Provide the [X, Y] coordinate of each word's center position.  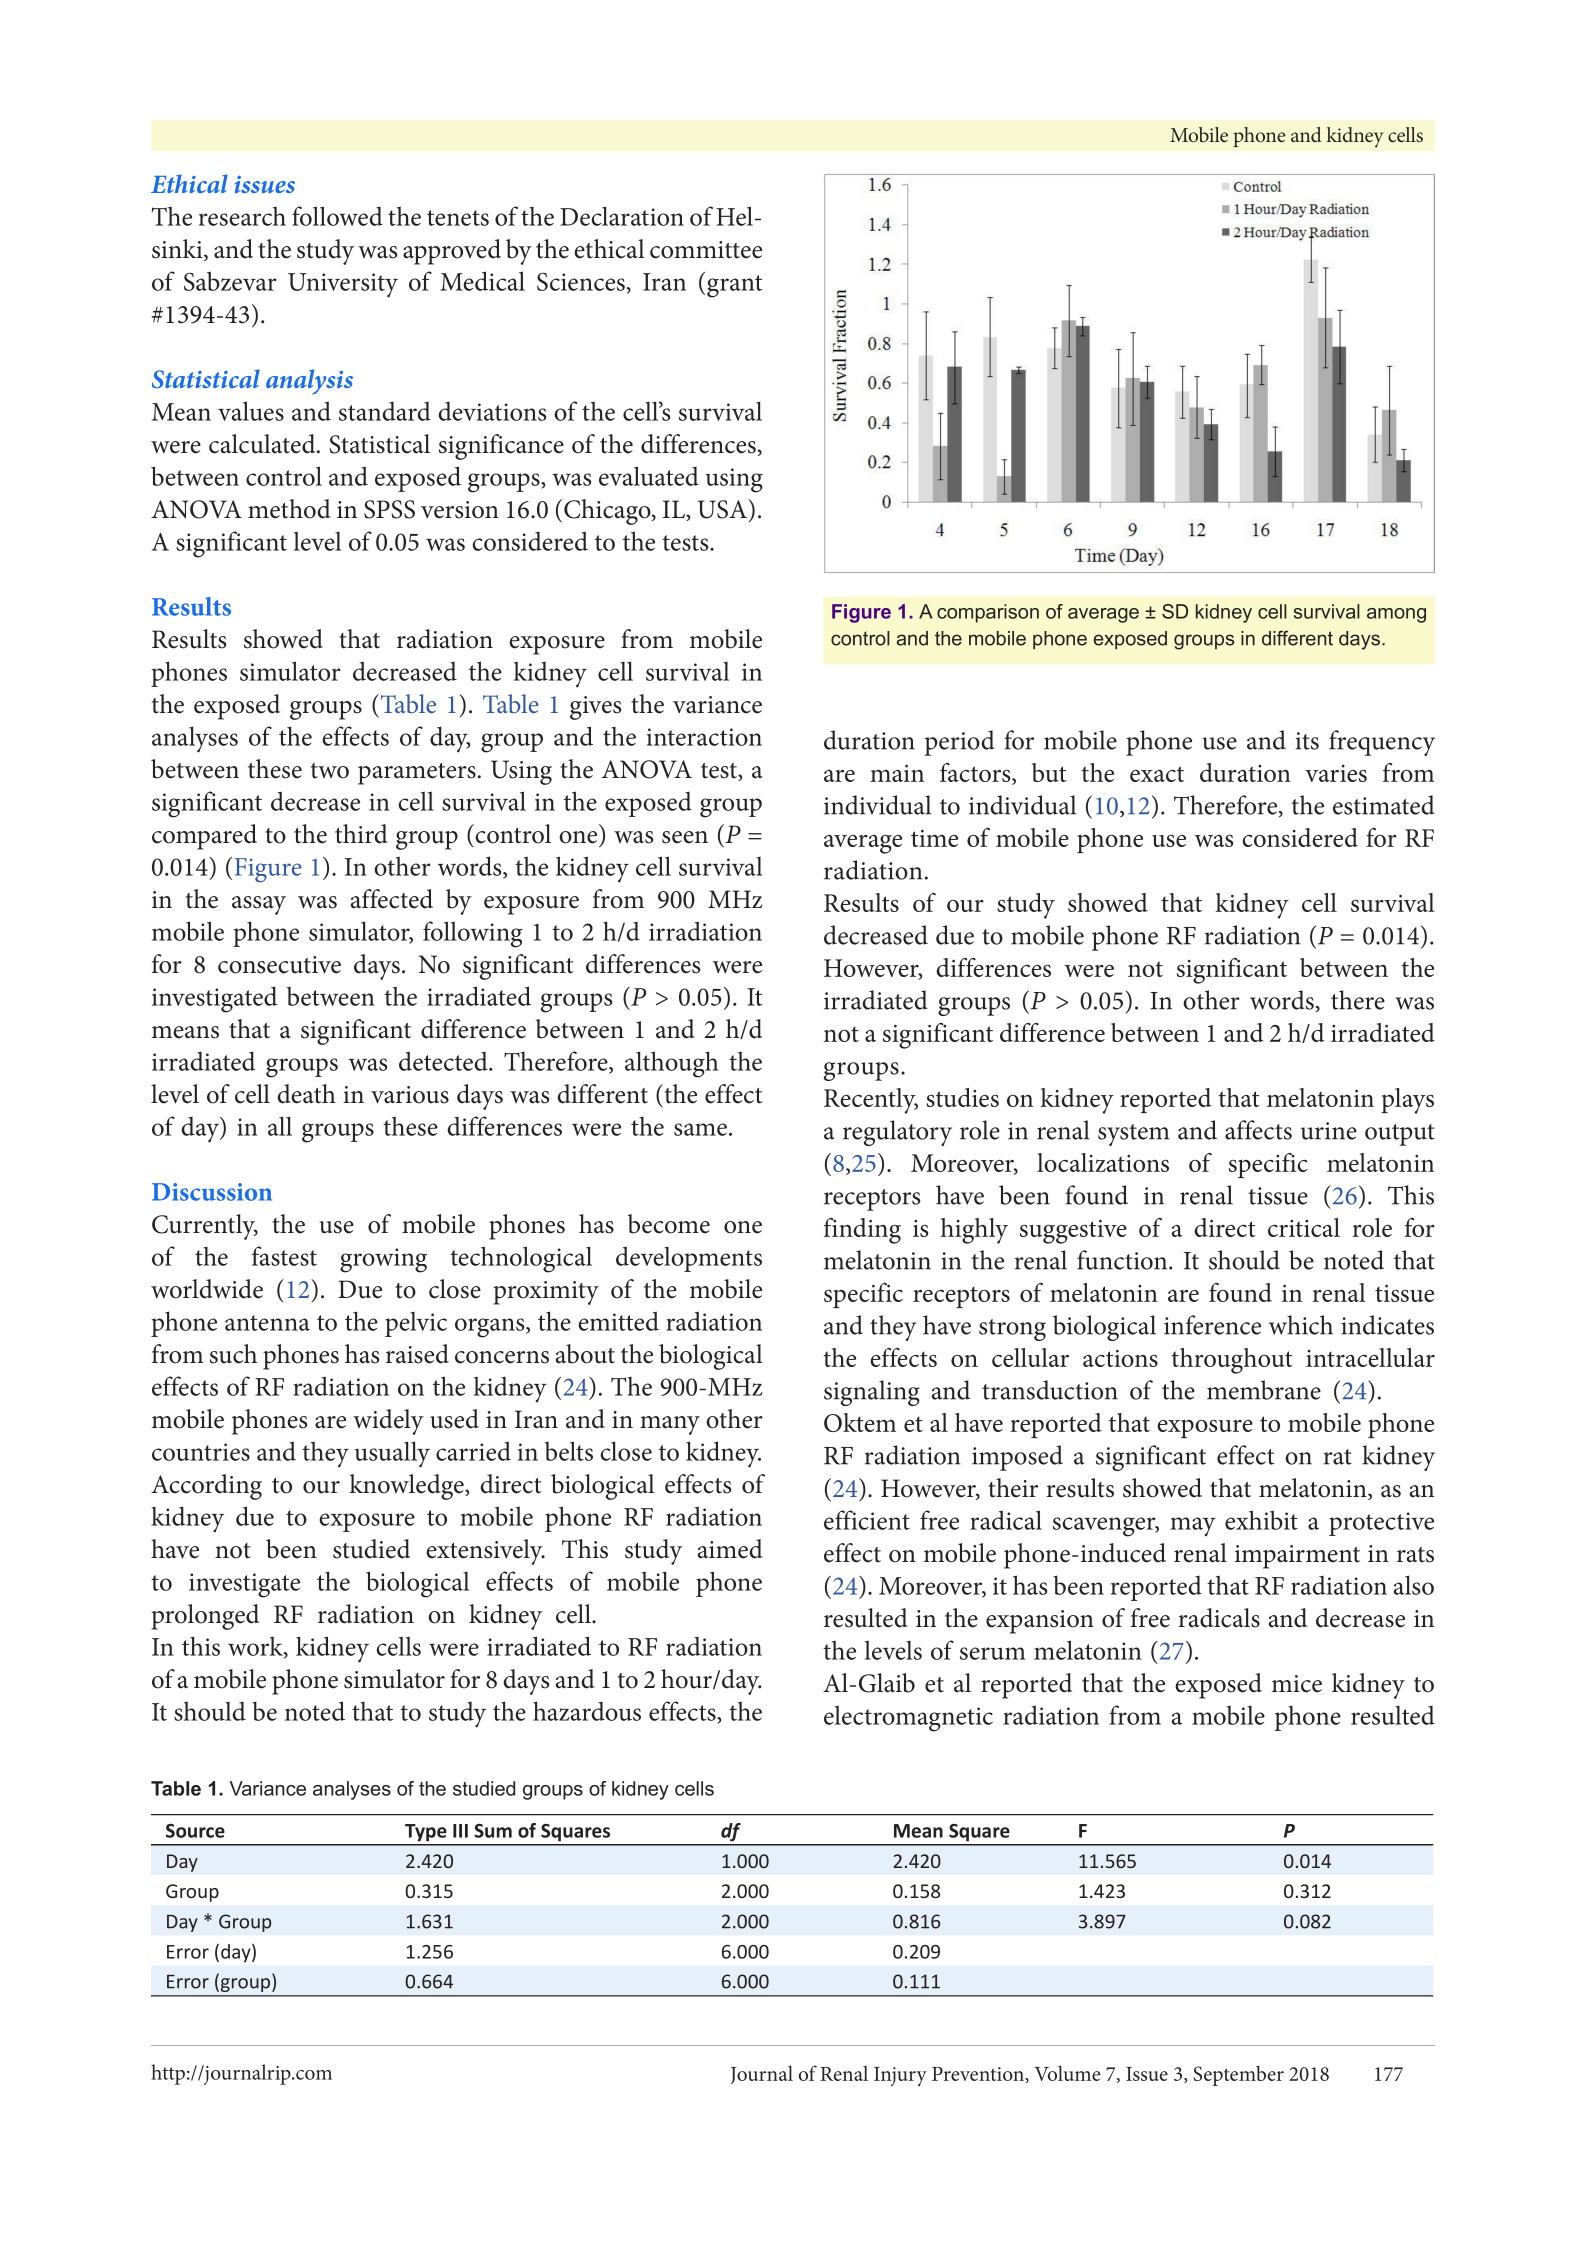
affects [1258, 1130]
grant [735, 286]
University [343, 285]
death [306, 1094]
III [460, 1831]
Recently [871, 1101]
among [1396, 615]
